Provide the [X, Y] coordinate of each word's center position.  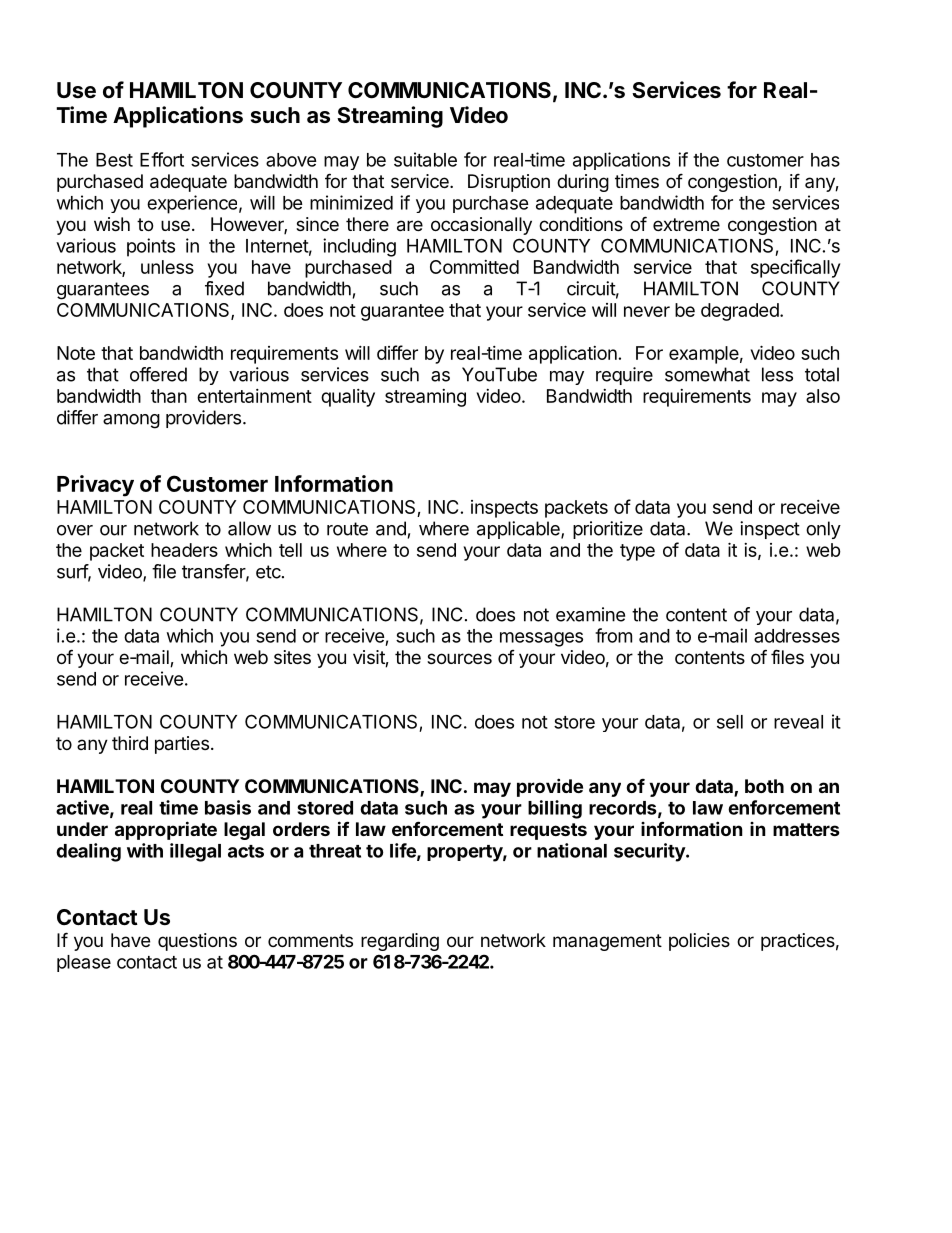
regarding [400, 942]
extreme [686, 224]
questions [197, 942]
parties [182, 745]
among [131, 421]
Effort [162, 159]
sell [730, 722]
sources [459, 658]
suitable [425, 159]
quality [348, 398]
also [823, 396]
